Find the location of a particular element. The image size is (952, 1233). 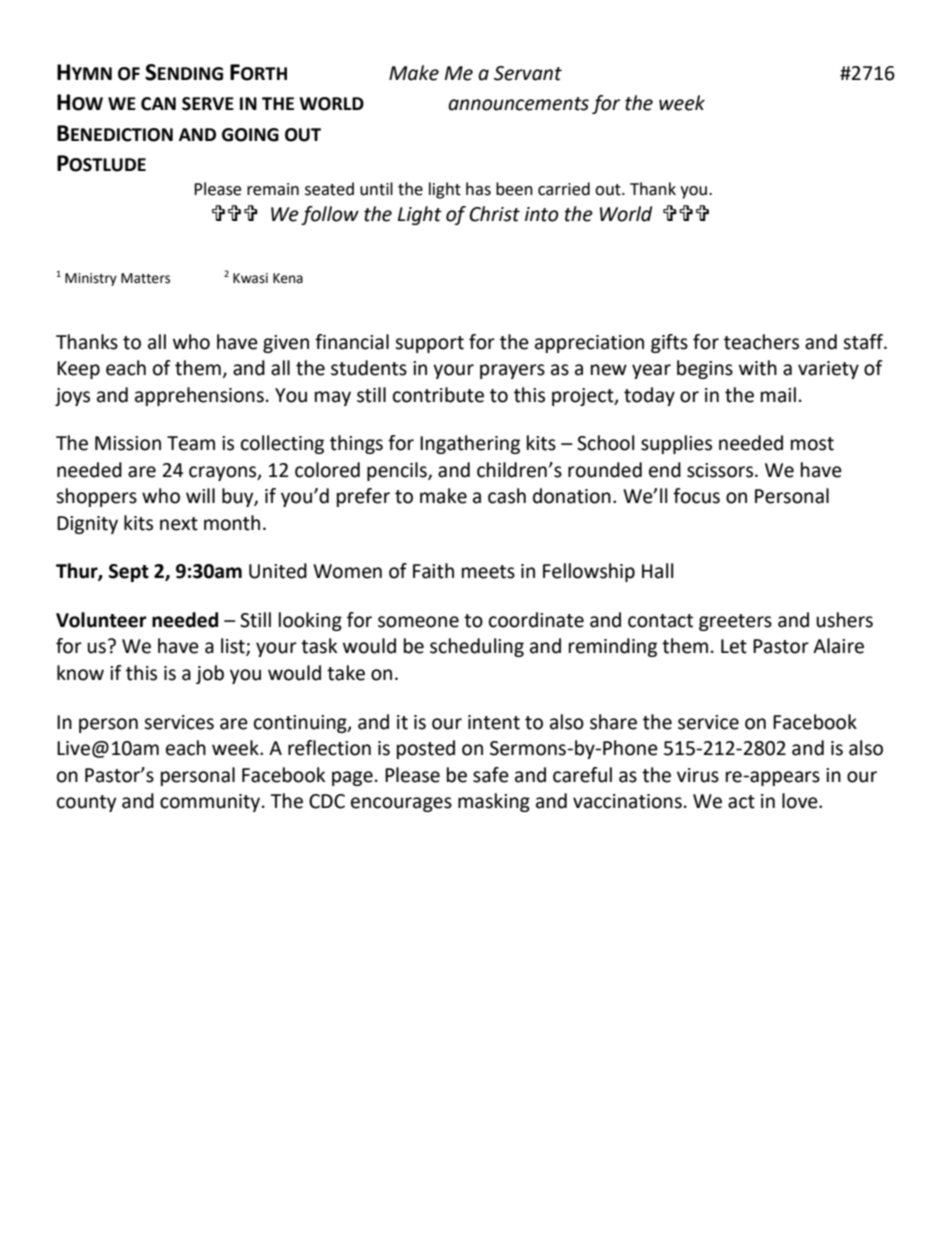

community is located at coordinates (211, 803).
